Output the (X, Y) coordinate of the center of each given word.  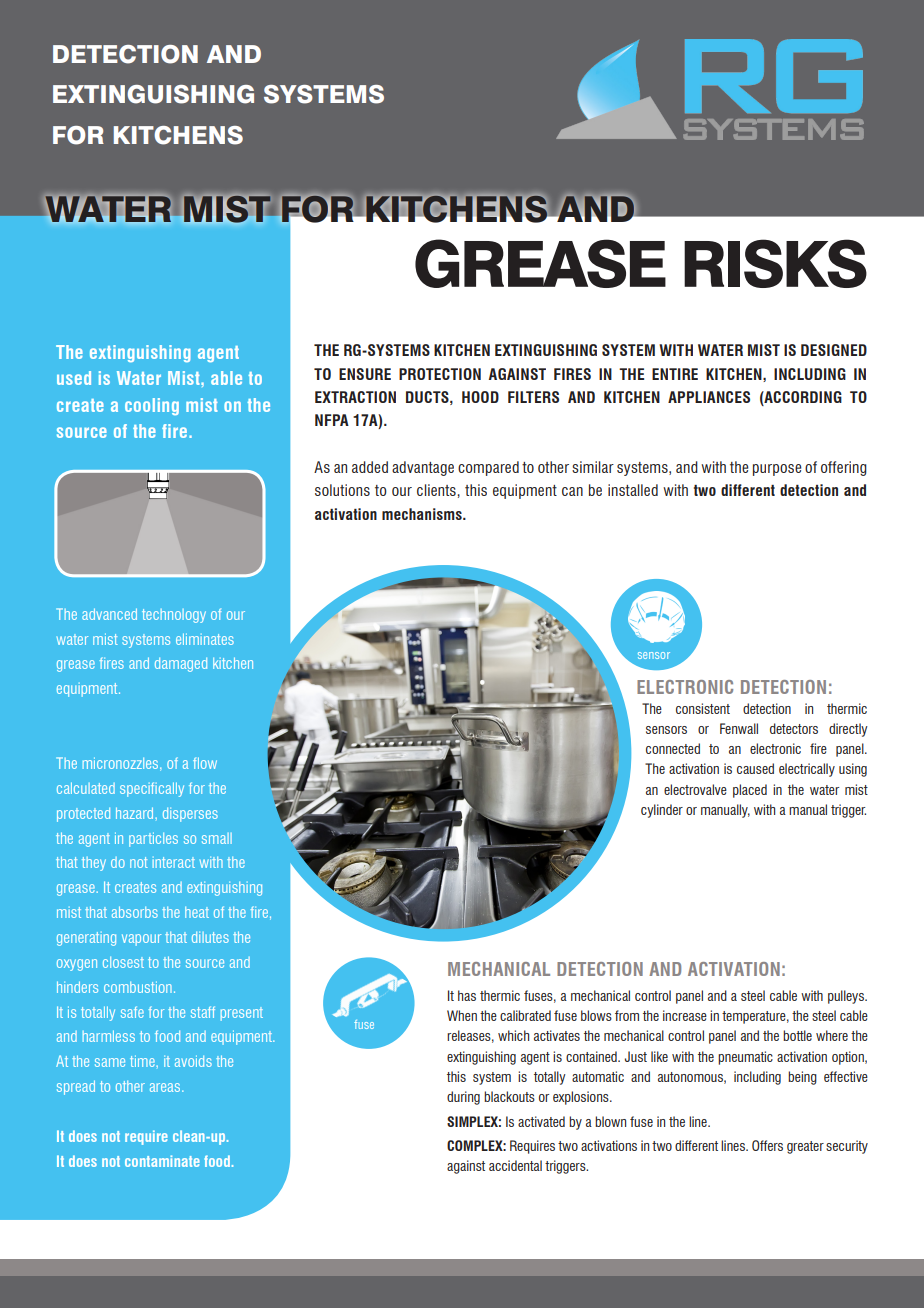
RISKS (775, 263)
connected (673, 748)
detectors (794, 728)
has (467, 995)
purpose (777, 470)
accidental (515, 1165)
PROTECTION (440, 374)
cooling (152, 406)
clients (437, 490)
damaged (181, 665)
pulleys (847, 997)
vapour (141, 940)
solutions (342, 490)
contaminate (162, 1161)
